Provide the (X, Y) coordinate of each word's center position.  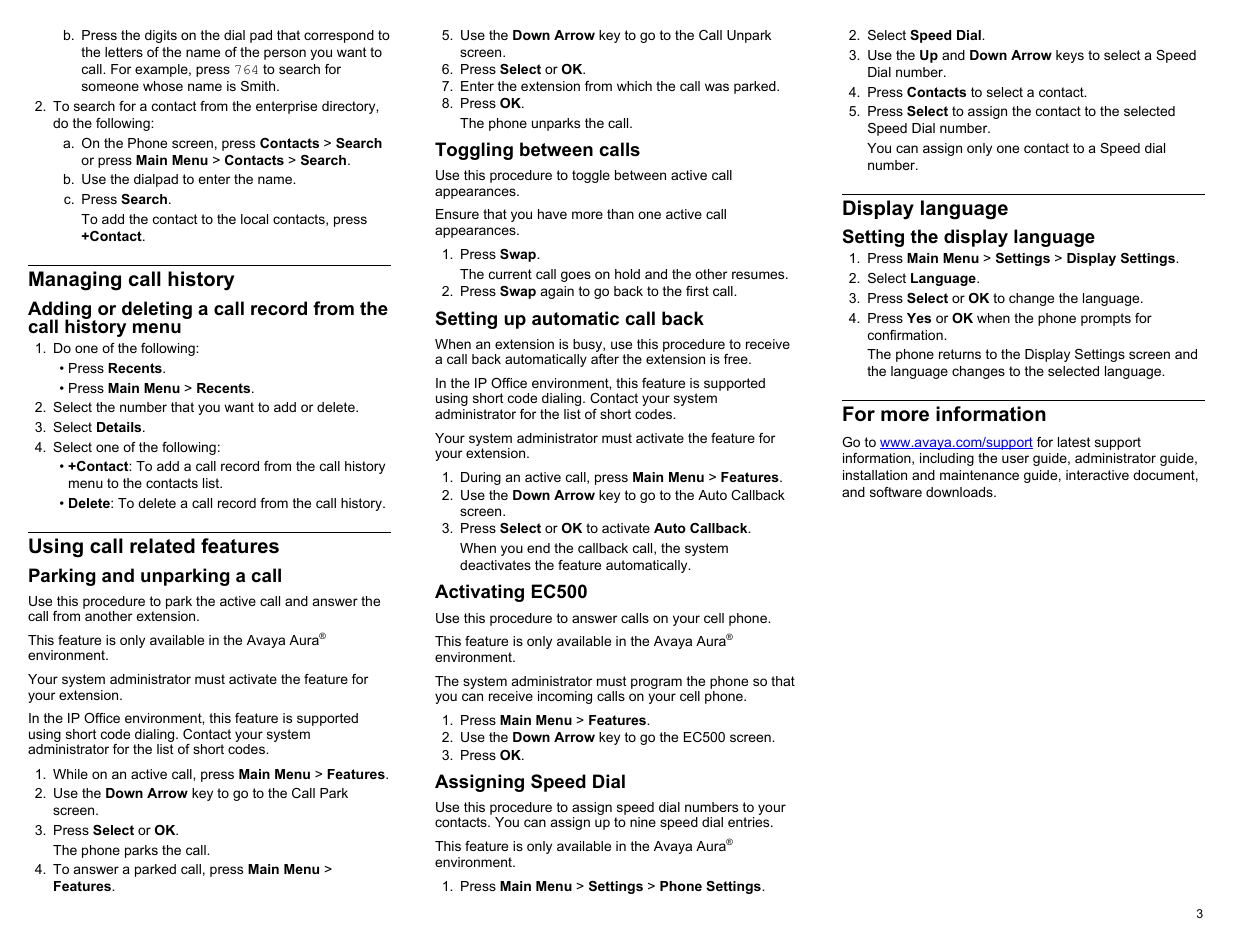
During (481, 478)
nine (643, 822)
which (634, 86)
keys (1070, 56)
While (70, 774)
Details (120, 427)
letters (124, 52)
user (1015, 459)
